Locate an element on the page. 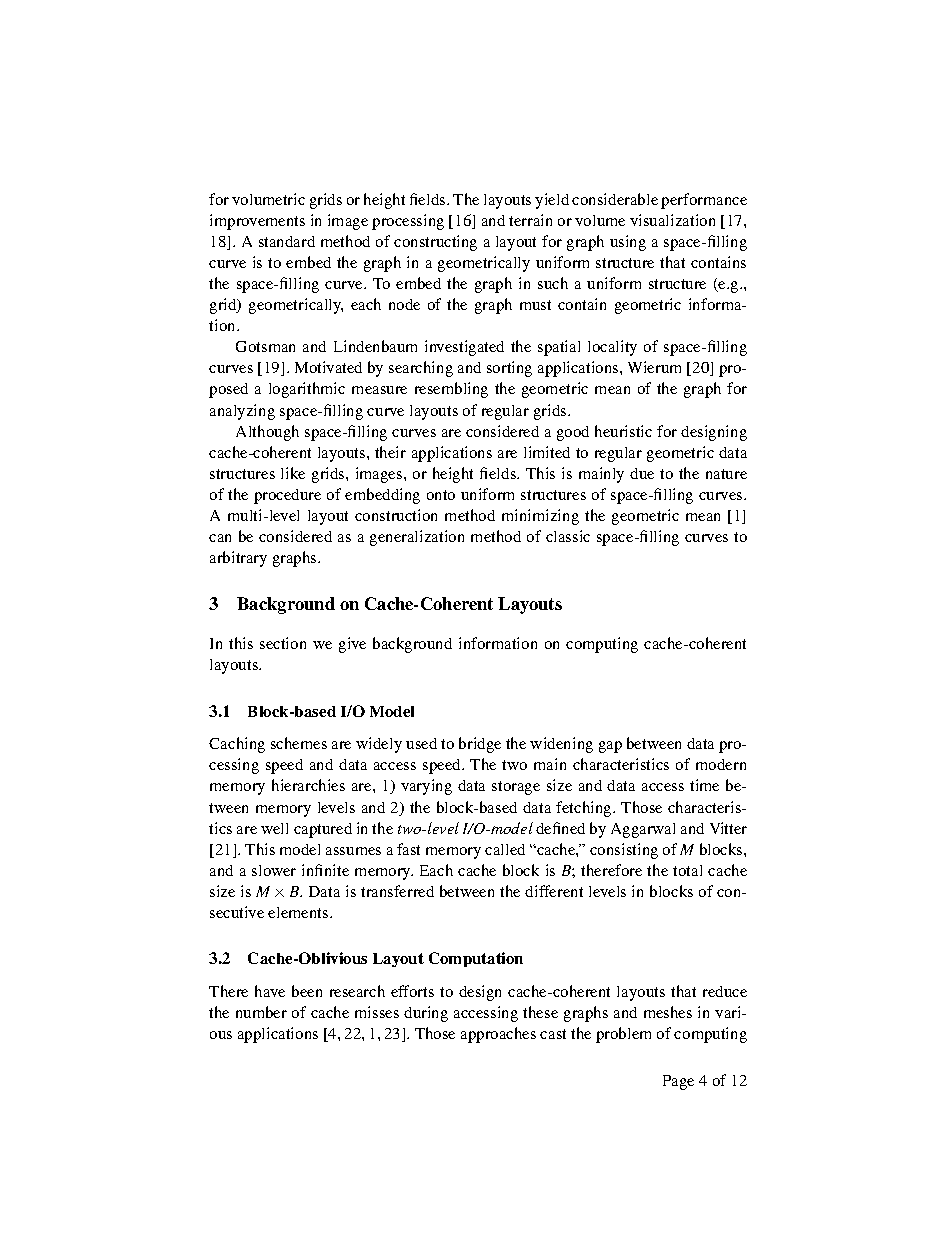 This page has height=1233, width=952. logarithmic is located at coordinates (307, 390).
